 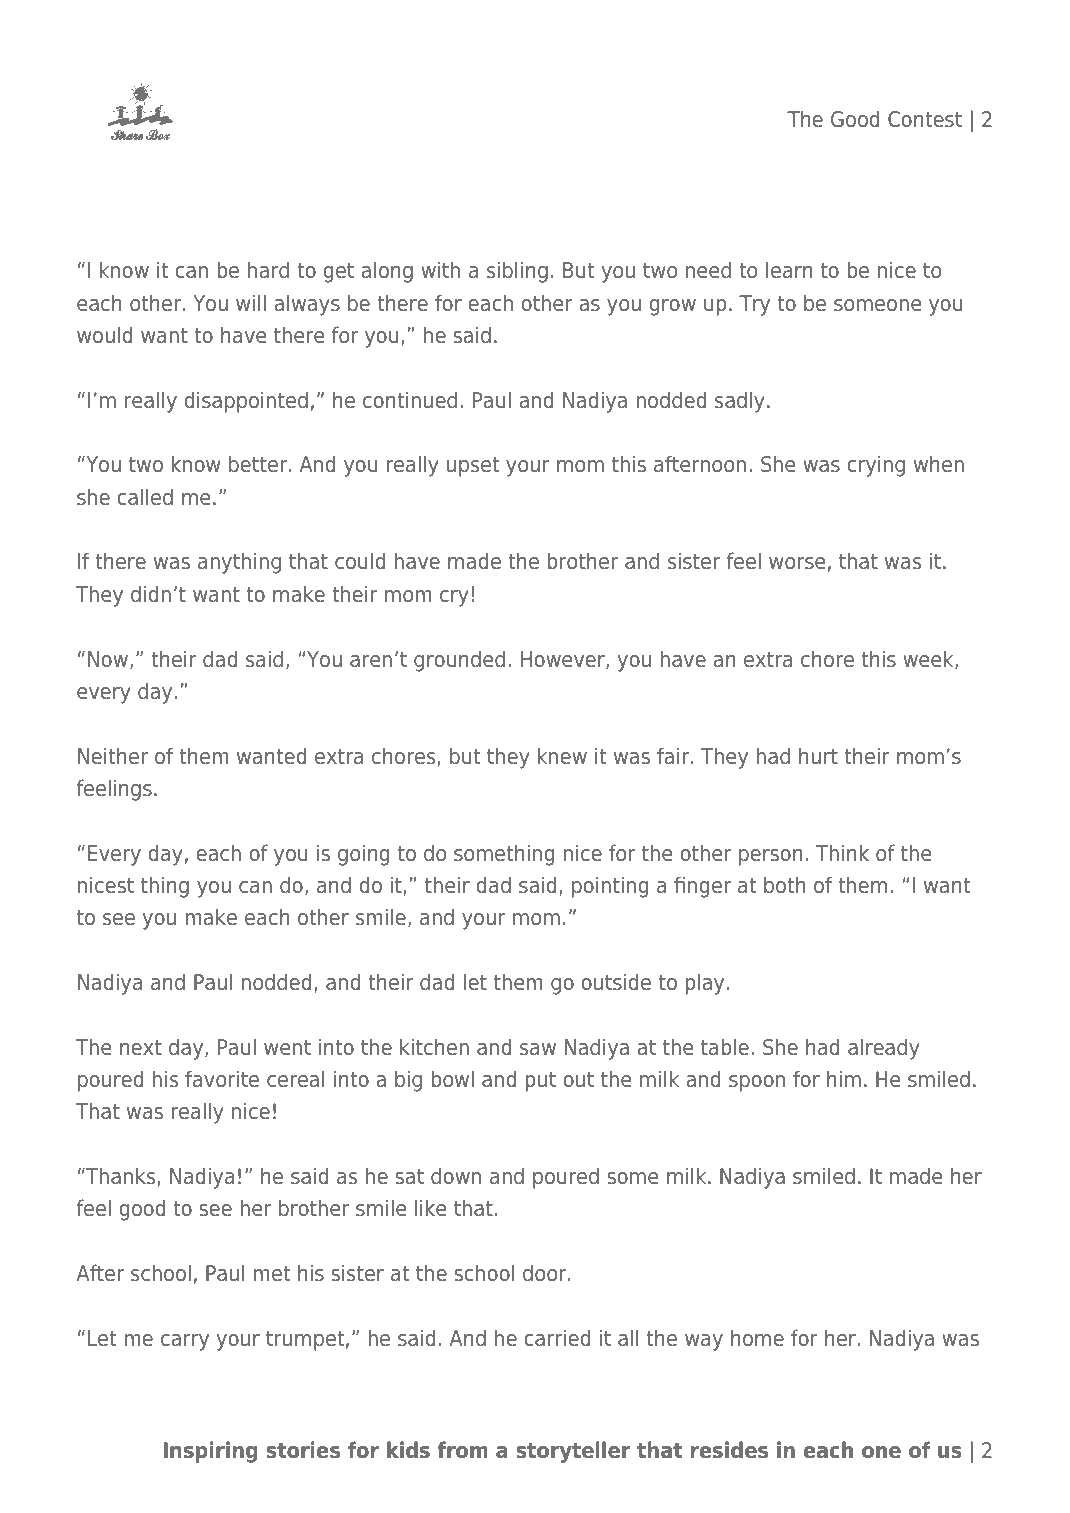 What do you see at coordinates (113, 756) in the document?
I see `Neither` at bounding box center [113, 756].
